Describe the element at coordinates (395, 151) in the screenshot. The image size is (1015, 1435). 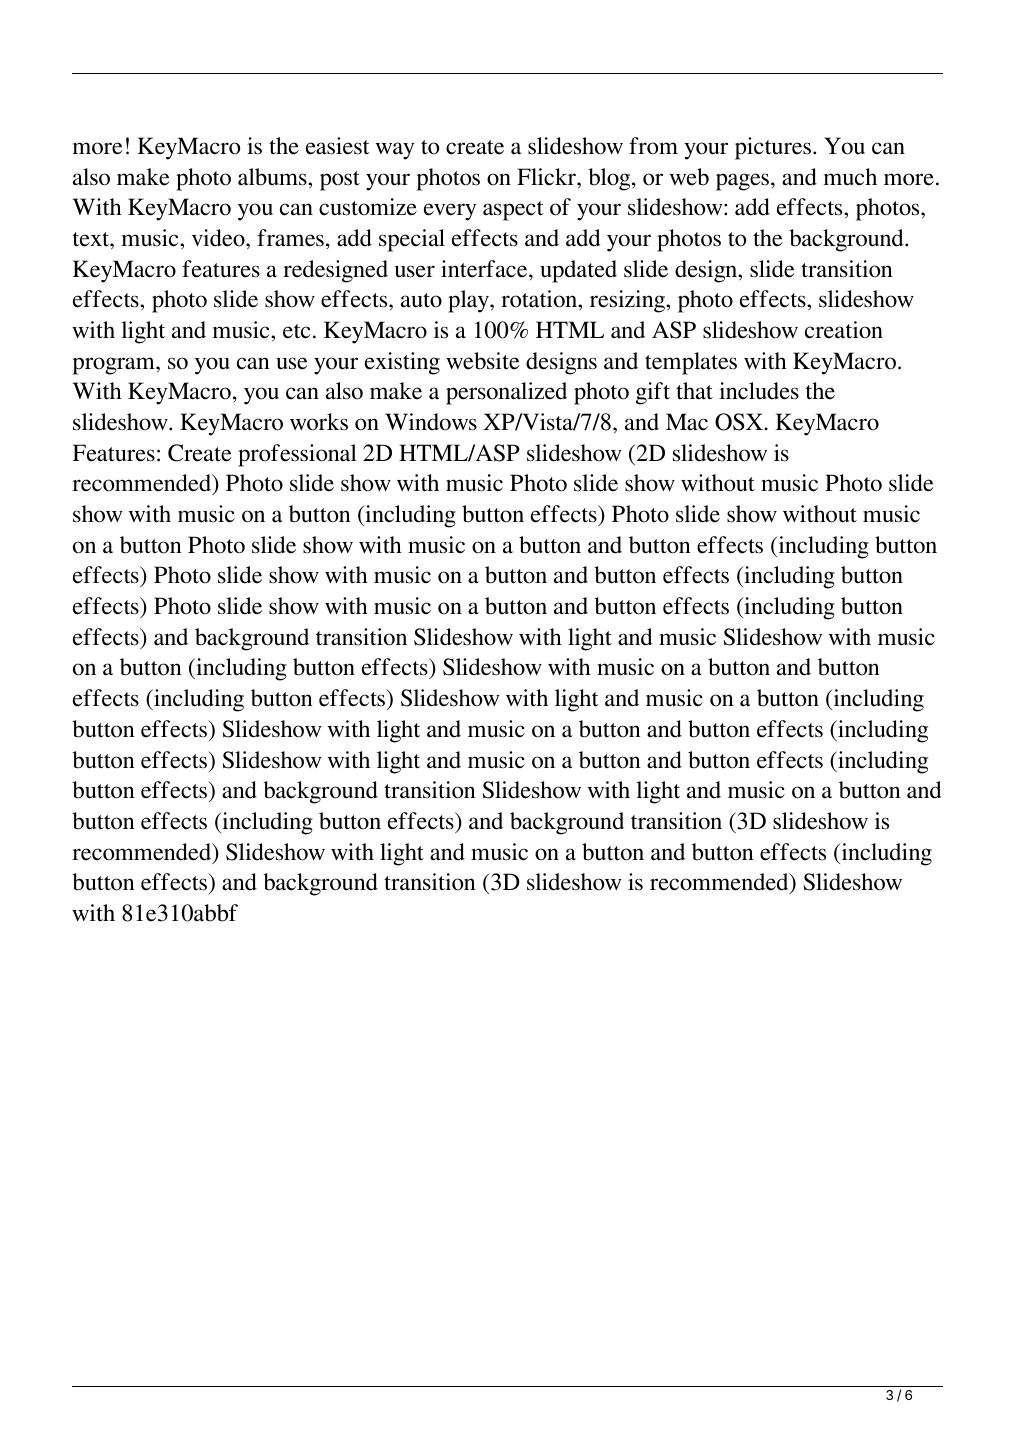
I see `way` at that location.
